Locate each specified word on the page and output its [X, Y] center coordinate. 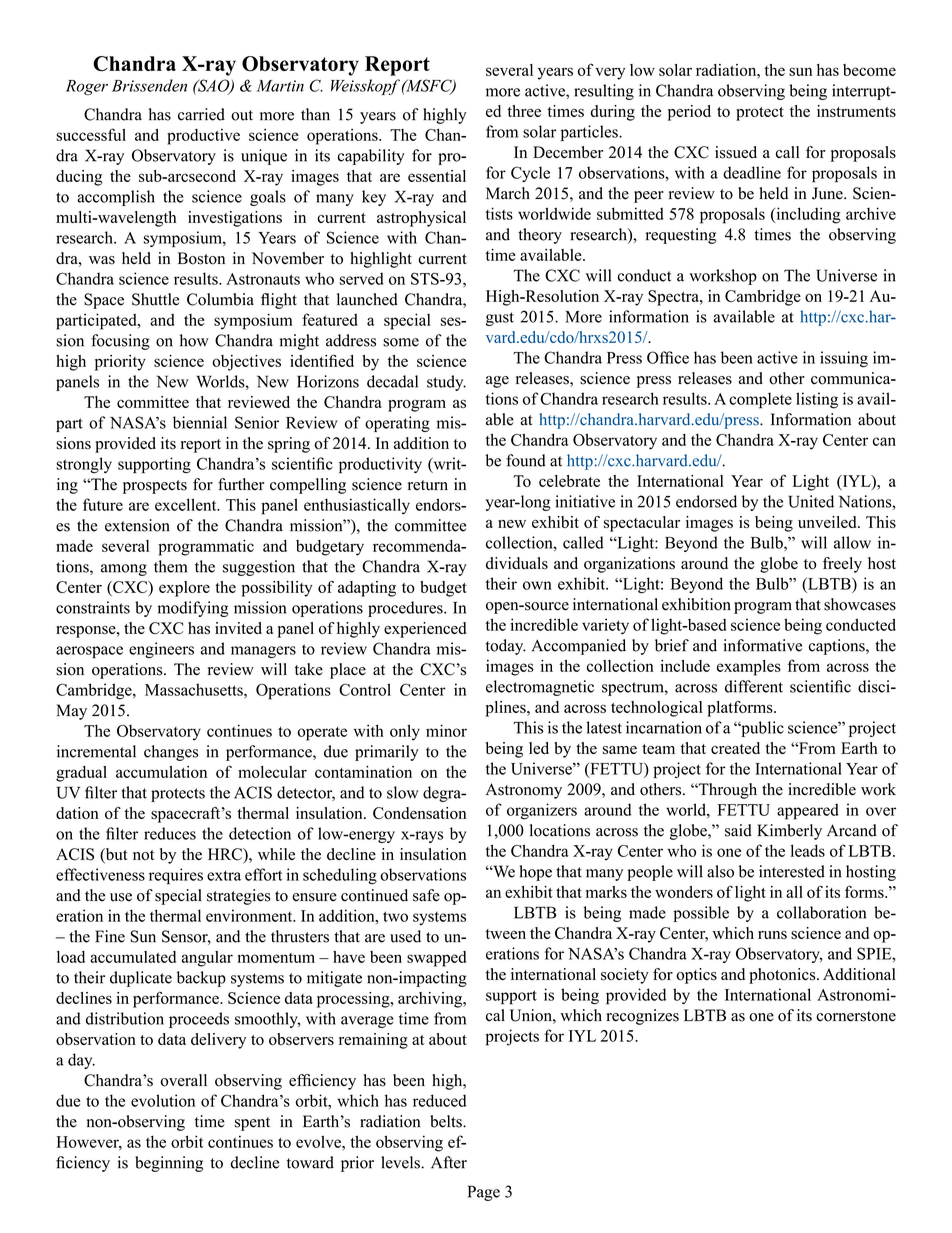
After [449, 1162]
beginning [169, 1164]
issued [736, 152]
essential [437, 176]
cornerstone [856, 1016]
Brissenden [149, 85]
